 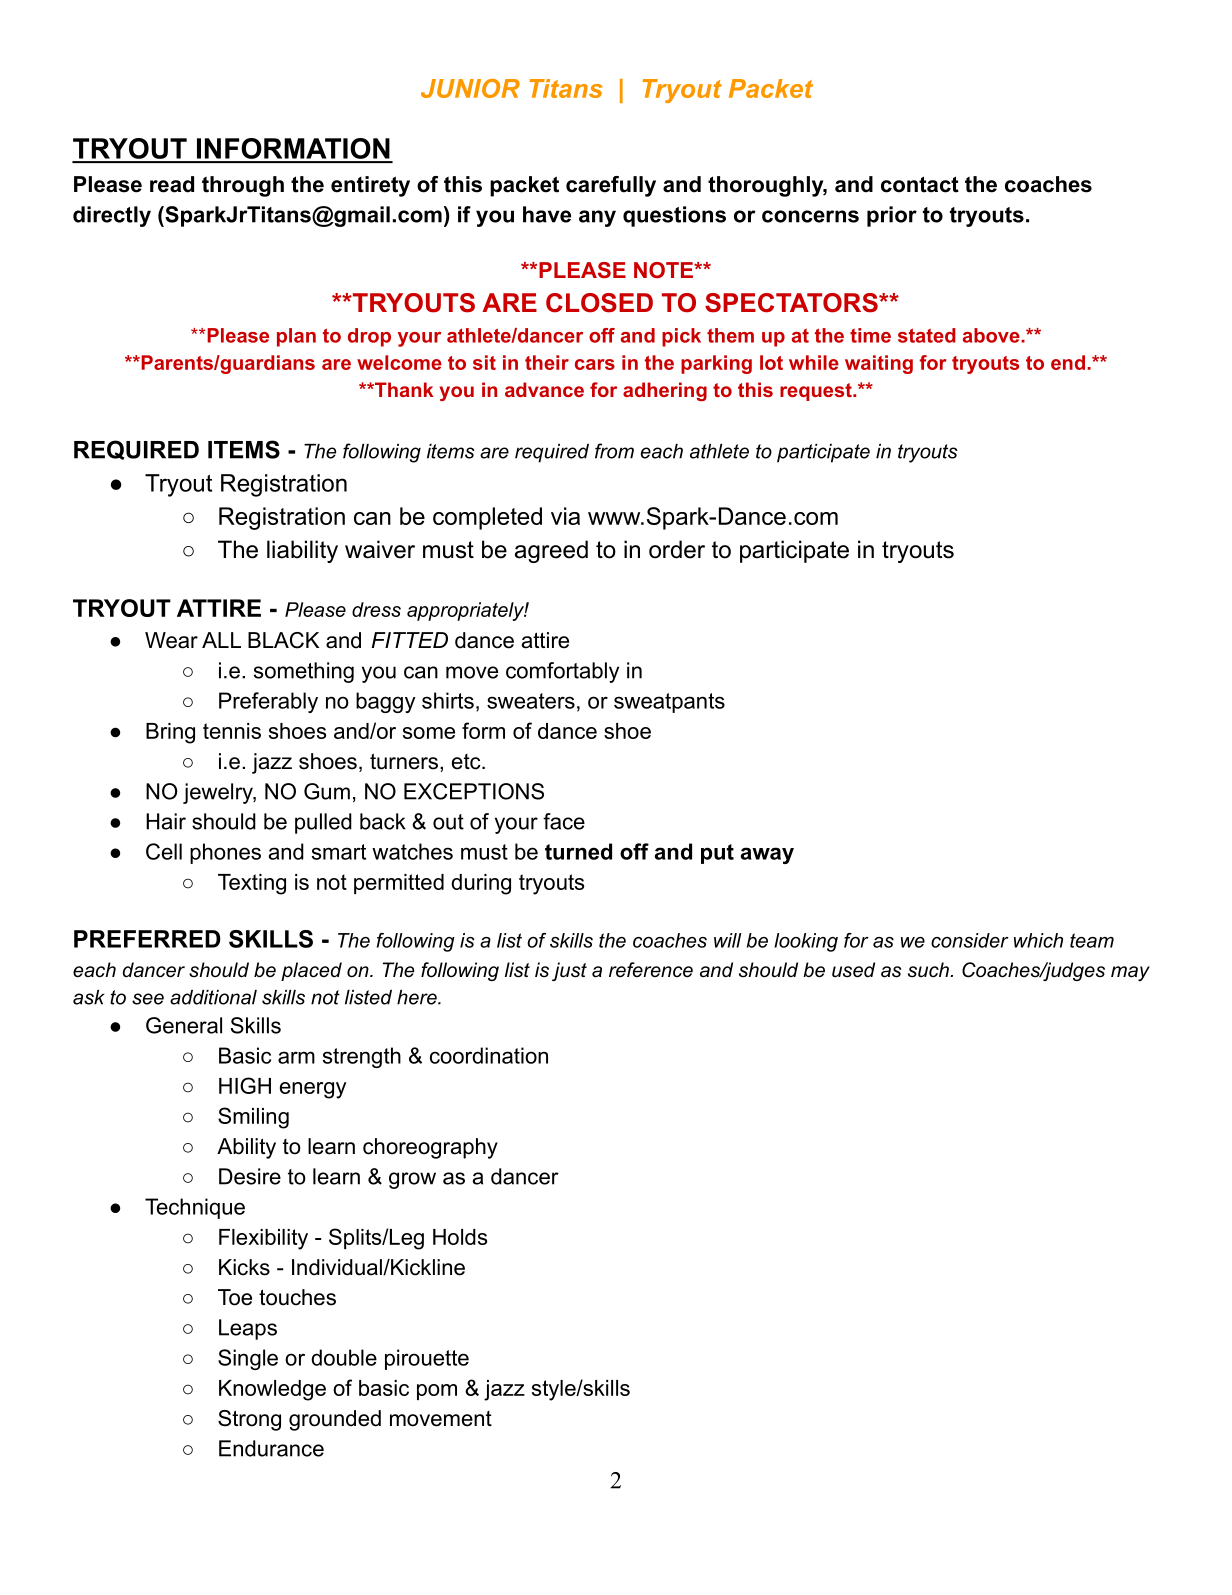 What do you see at coordinates (929, 970) in the page?
I see `such` at bounding box center [929, 970].
